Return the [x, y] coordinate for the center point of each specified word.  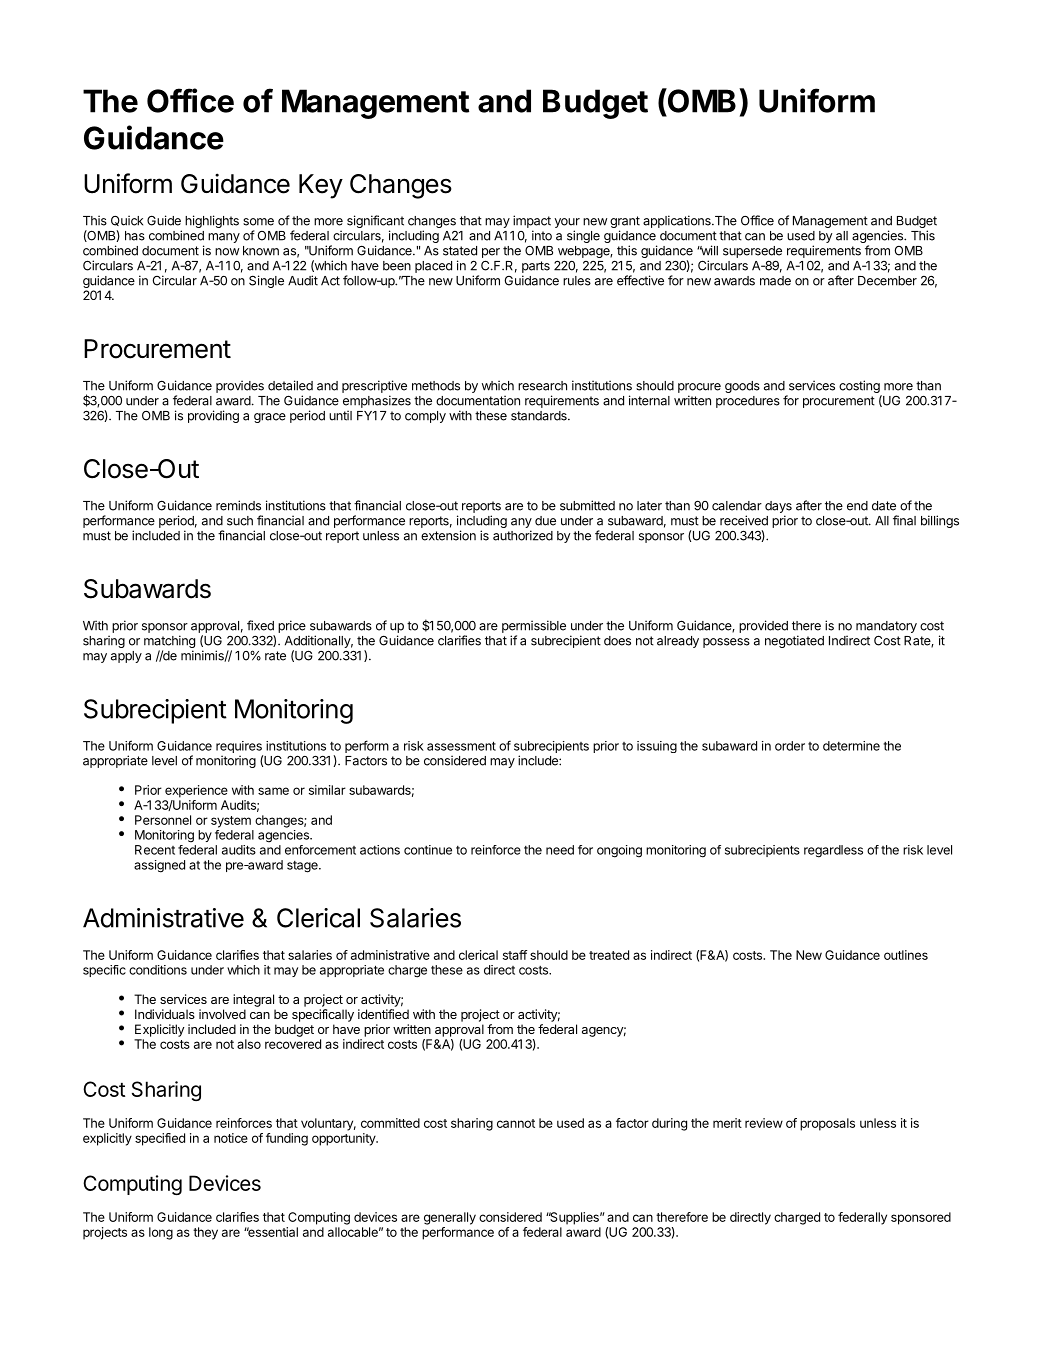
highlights [212, 221]
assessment [461, 746]
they [205, 1233]
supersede [752, 252]
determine [851, 746]
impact [532, 221]
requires [239, 748]
